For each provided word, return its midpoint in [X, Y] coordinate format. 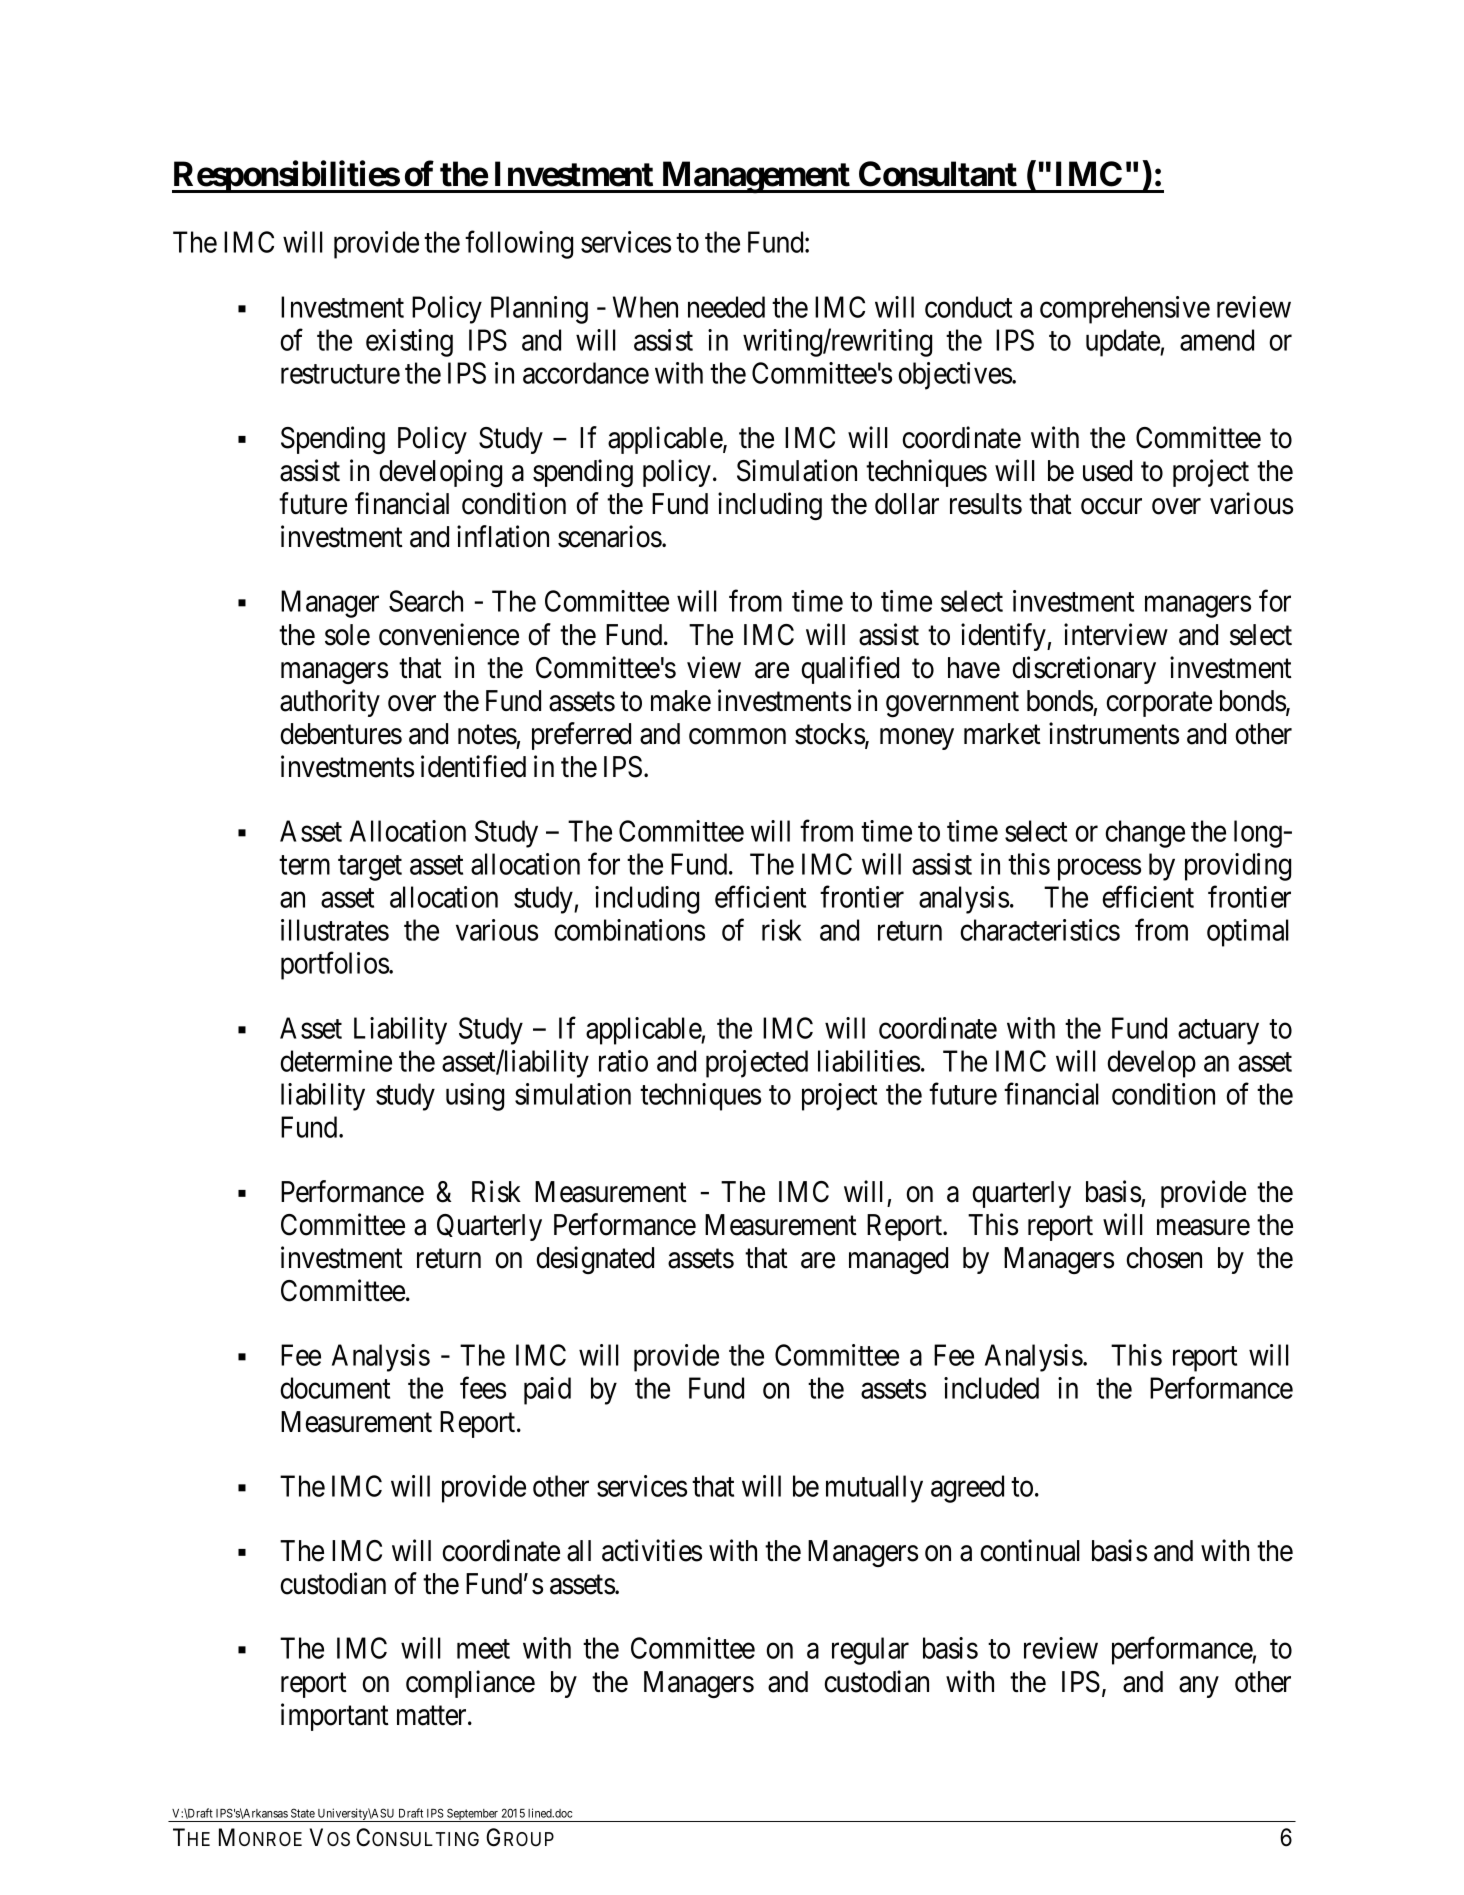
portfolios [335, 966]
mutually [874, 1489]
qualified [850, 670]
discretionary [1084, 670]
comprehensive [1125, 310]
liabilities [869, 1061]
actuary [1218, 1032]
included [991, 1388]
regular [870, 1651]
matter [433, 1716]
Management [755, 177]
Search [426, 601]
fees [483, 1388]
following [519, 245]
